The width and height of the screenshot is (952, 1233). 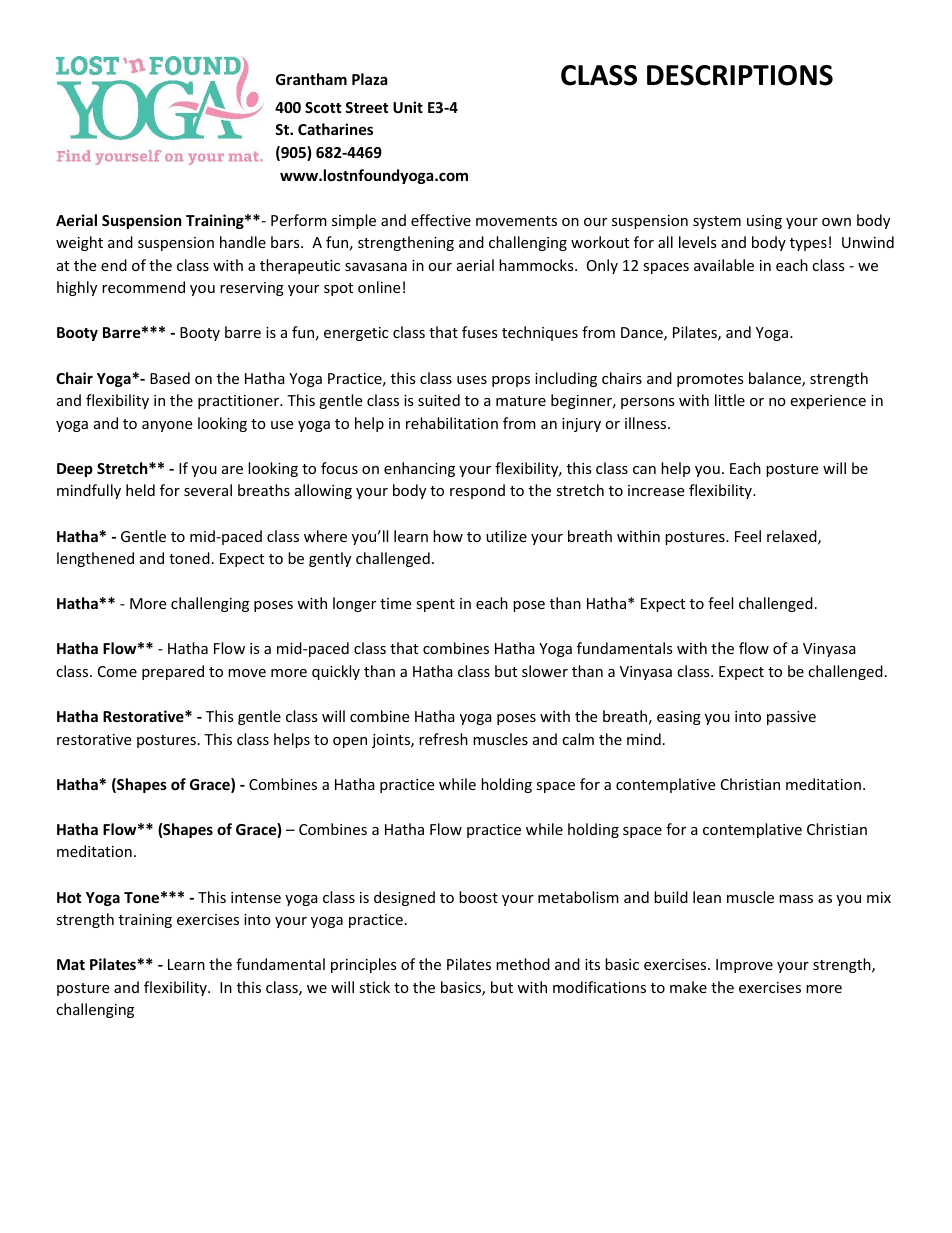 I want to click on prepared, so click(x=173, y=672).
